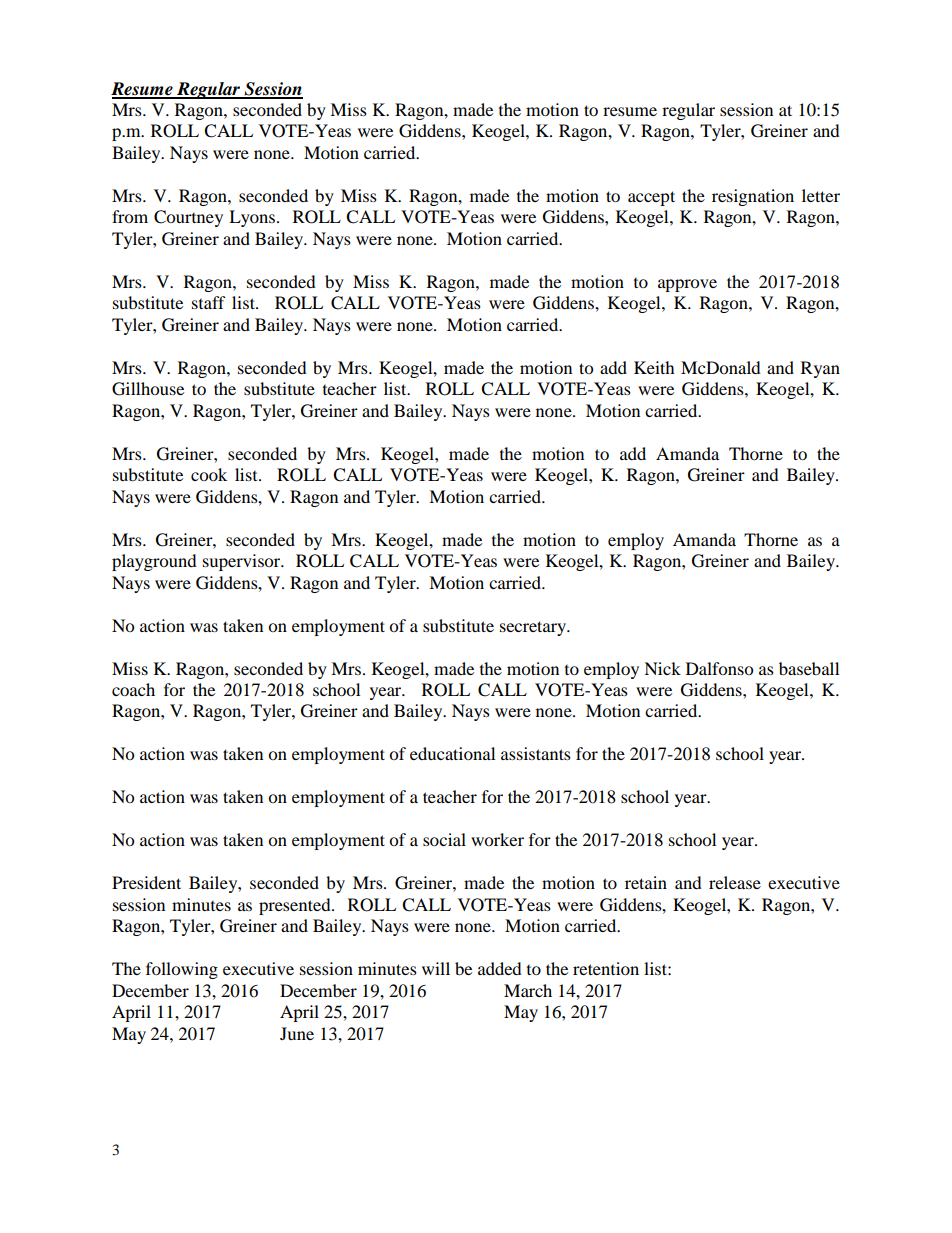 This screenshot has height=1233, width=952. Describe the element at coordinates (662, 668) in the screenshot. I see `Nick` at that location.
